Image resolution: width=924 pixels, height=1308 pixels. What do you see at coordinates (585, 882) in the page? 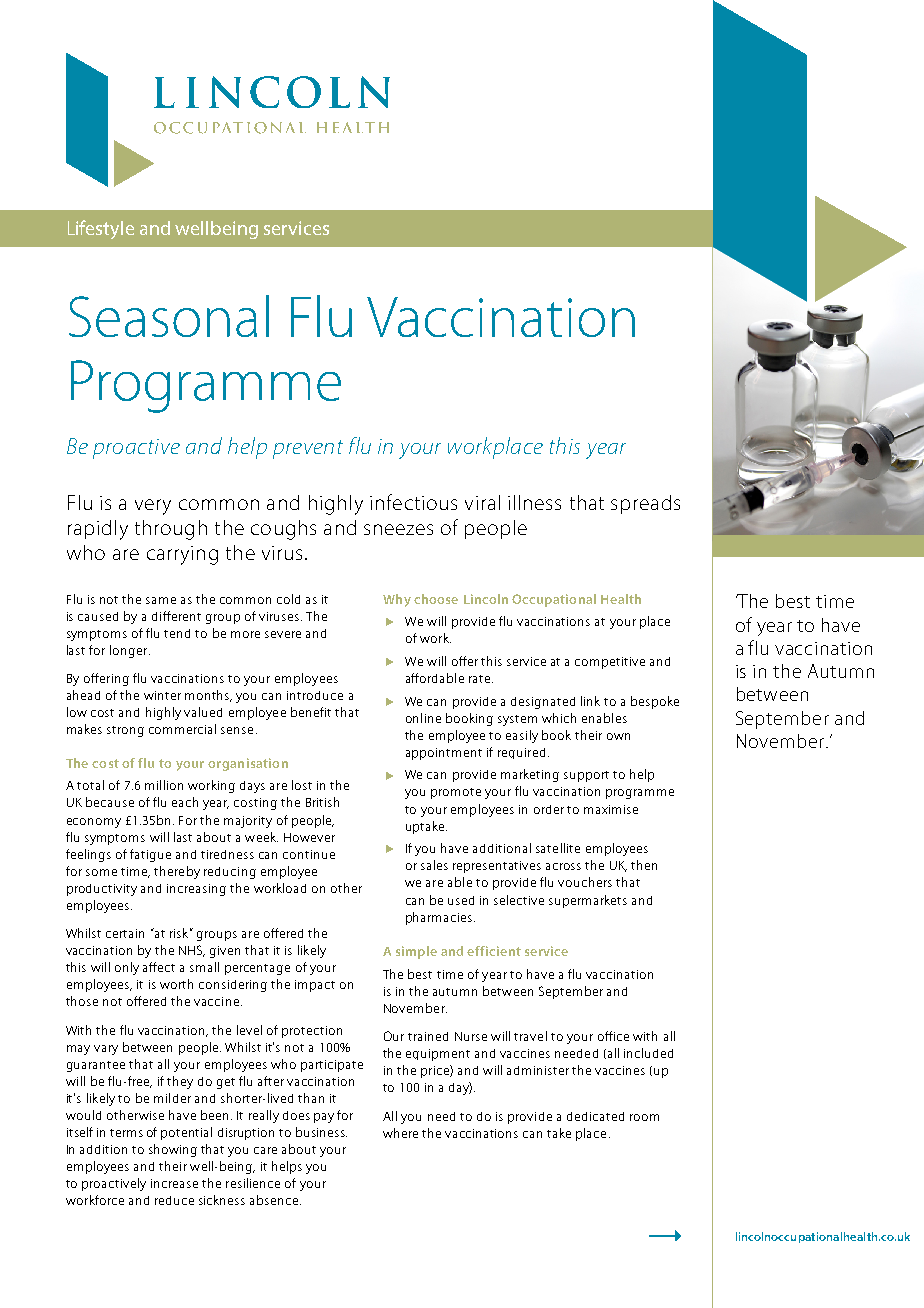
I see `vouchers` at bounding box center [585, 882].
